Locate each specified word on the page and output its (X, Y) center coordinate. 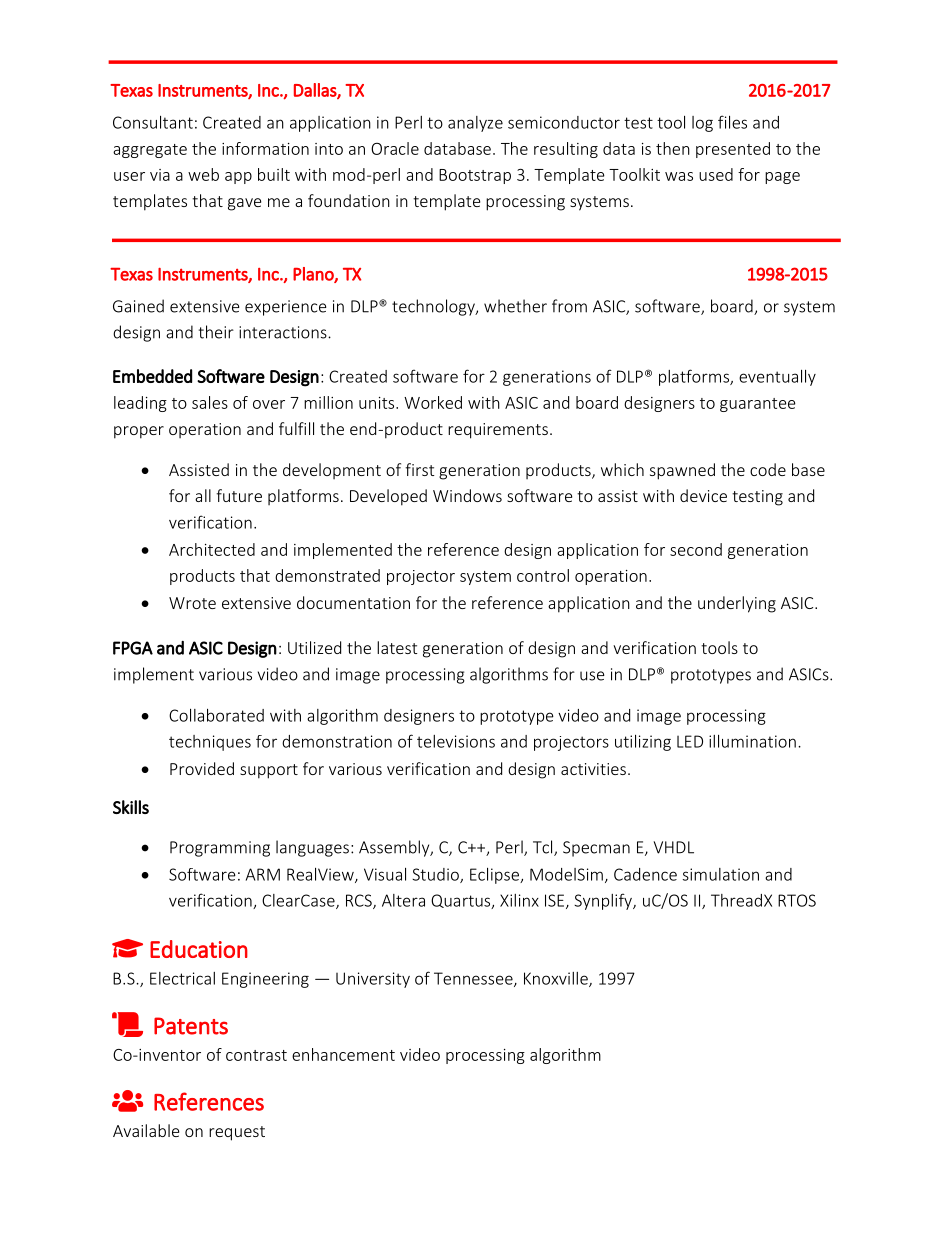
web (203, 174)
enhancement (343, 1054)
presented (733, 150)
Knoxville (557, 979)
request (237, 1133)
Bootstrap (475, 176)
